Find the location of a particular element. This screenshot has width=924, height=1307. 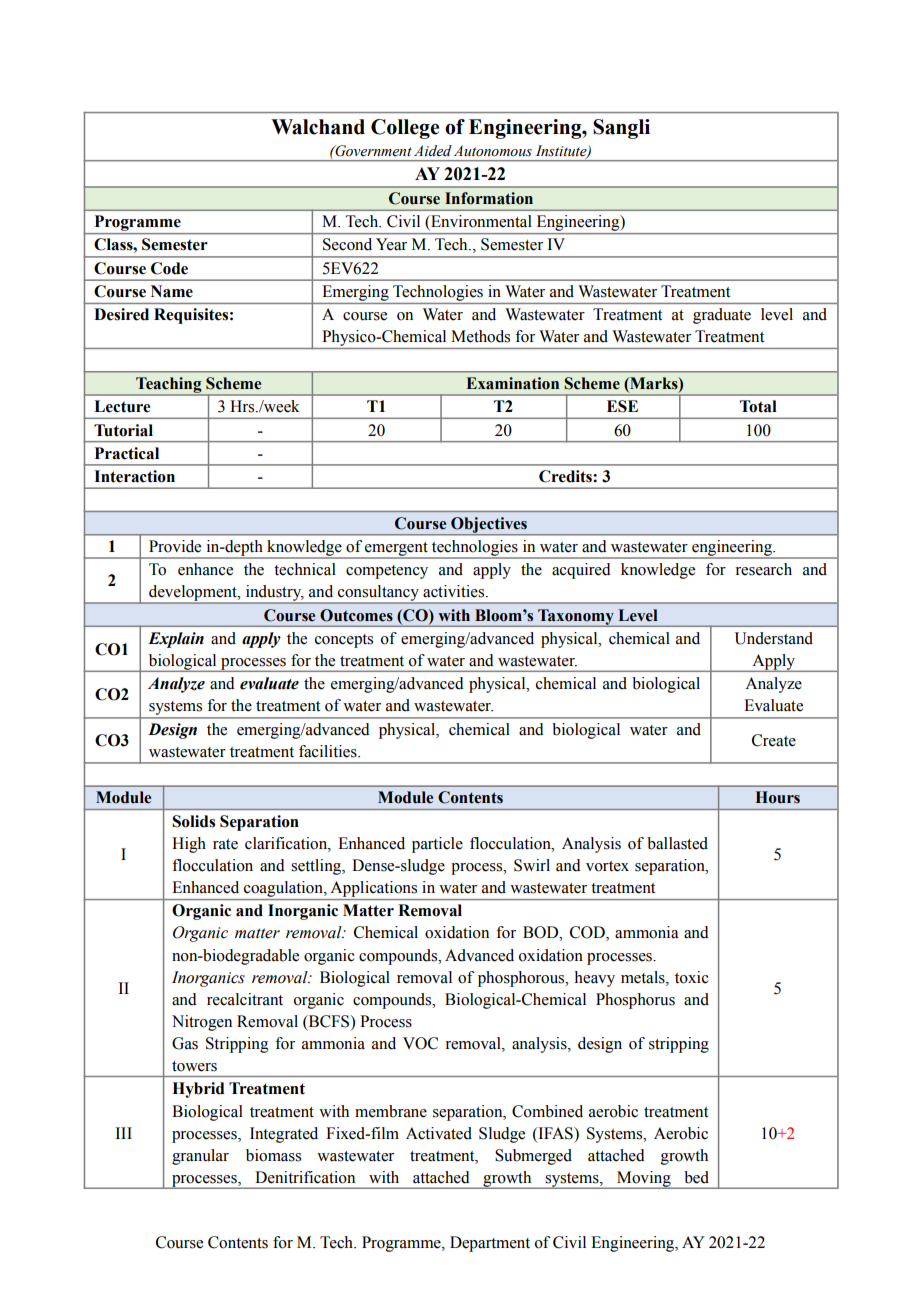

recalcitrant is located at coordinates (245, 999).
